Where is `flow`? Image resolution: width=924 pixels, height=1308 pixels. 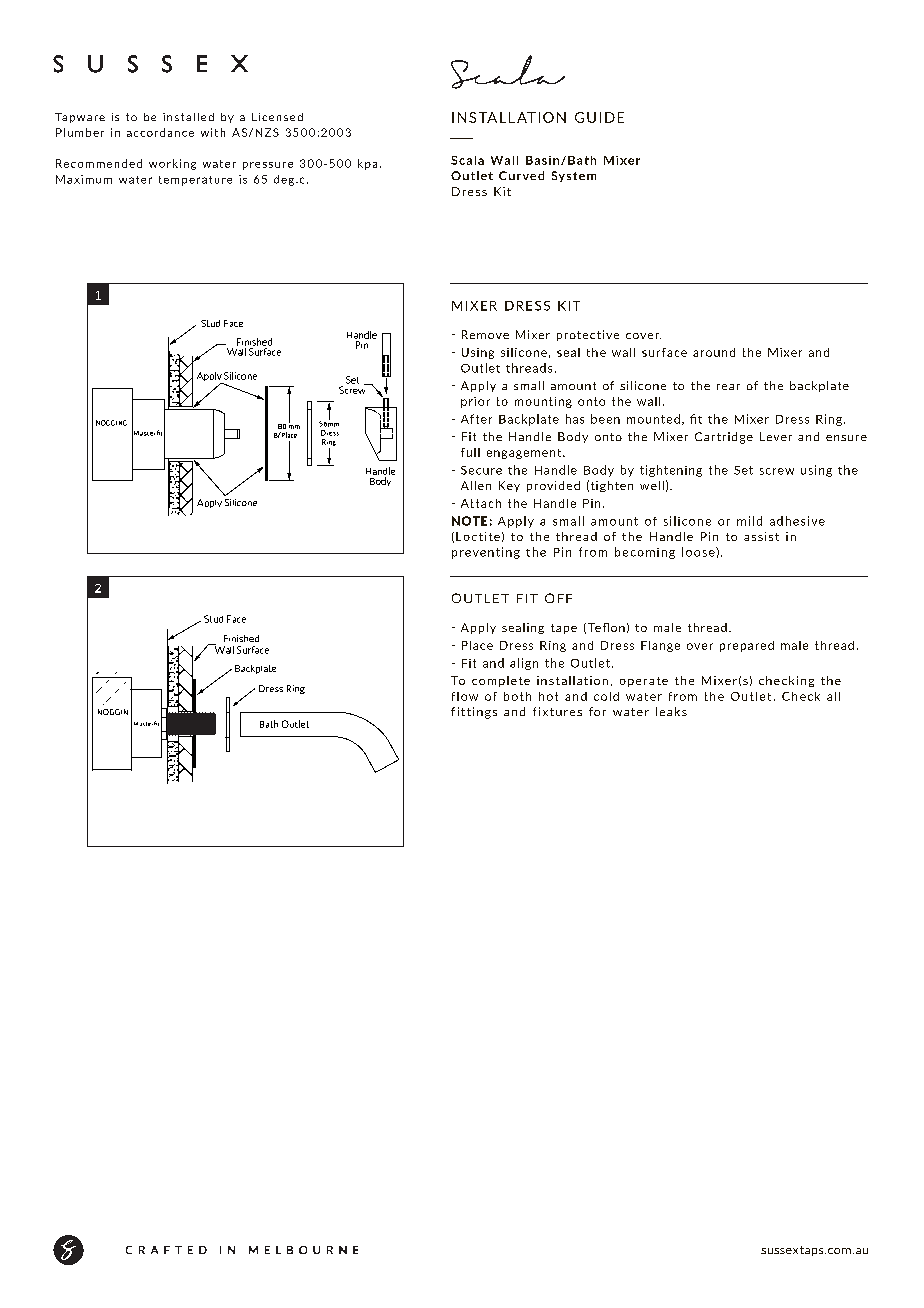
flow is located at coordinates (465, 696).
